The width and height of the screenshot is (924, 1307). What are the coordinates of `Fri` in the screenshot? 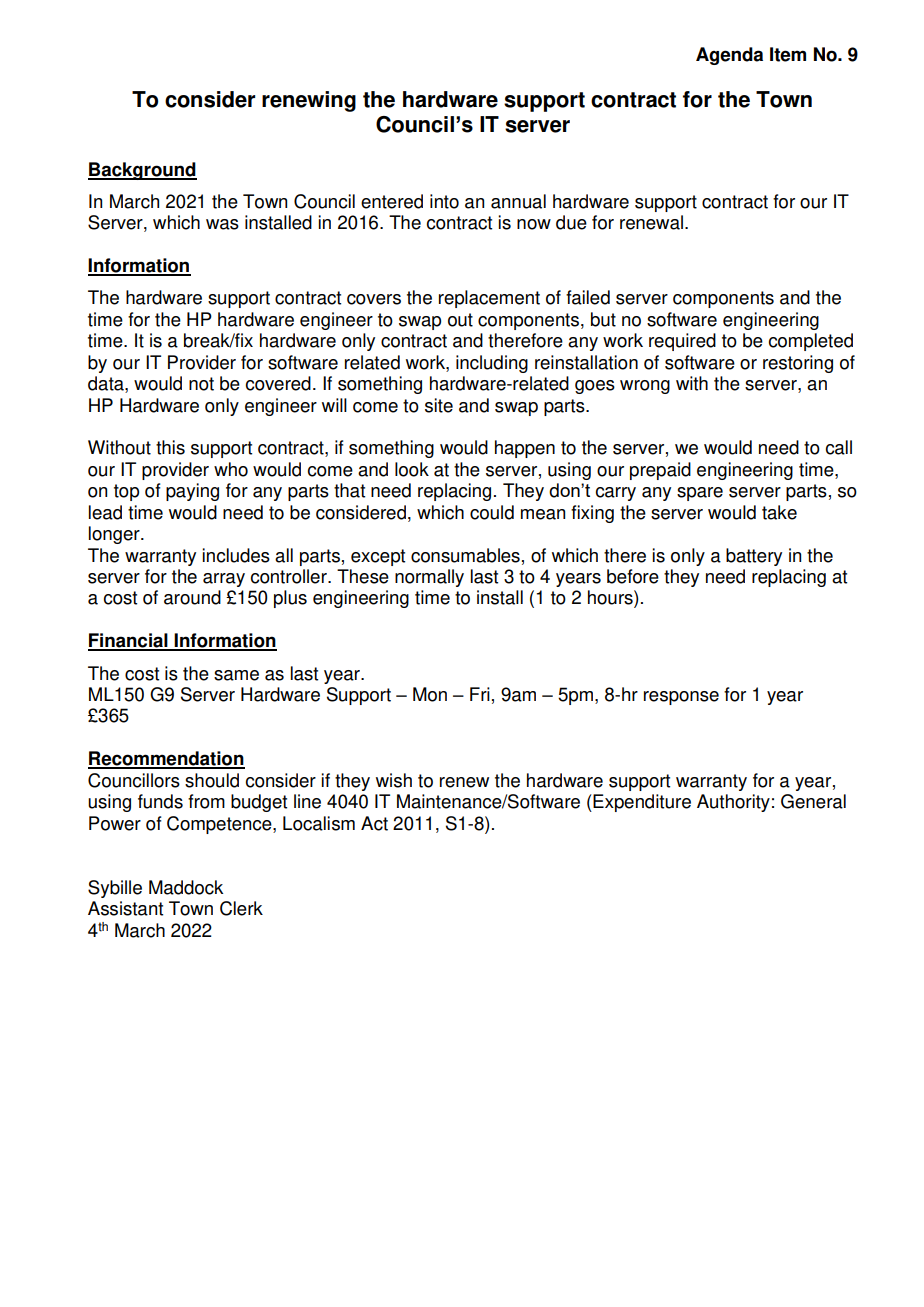 It's located at (480, 694).
